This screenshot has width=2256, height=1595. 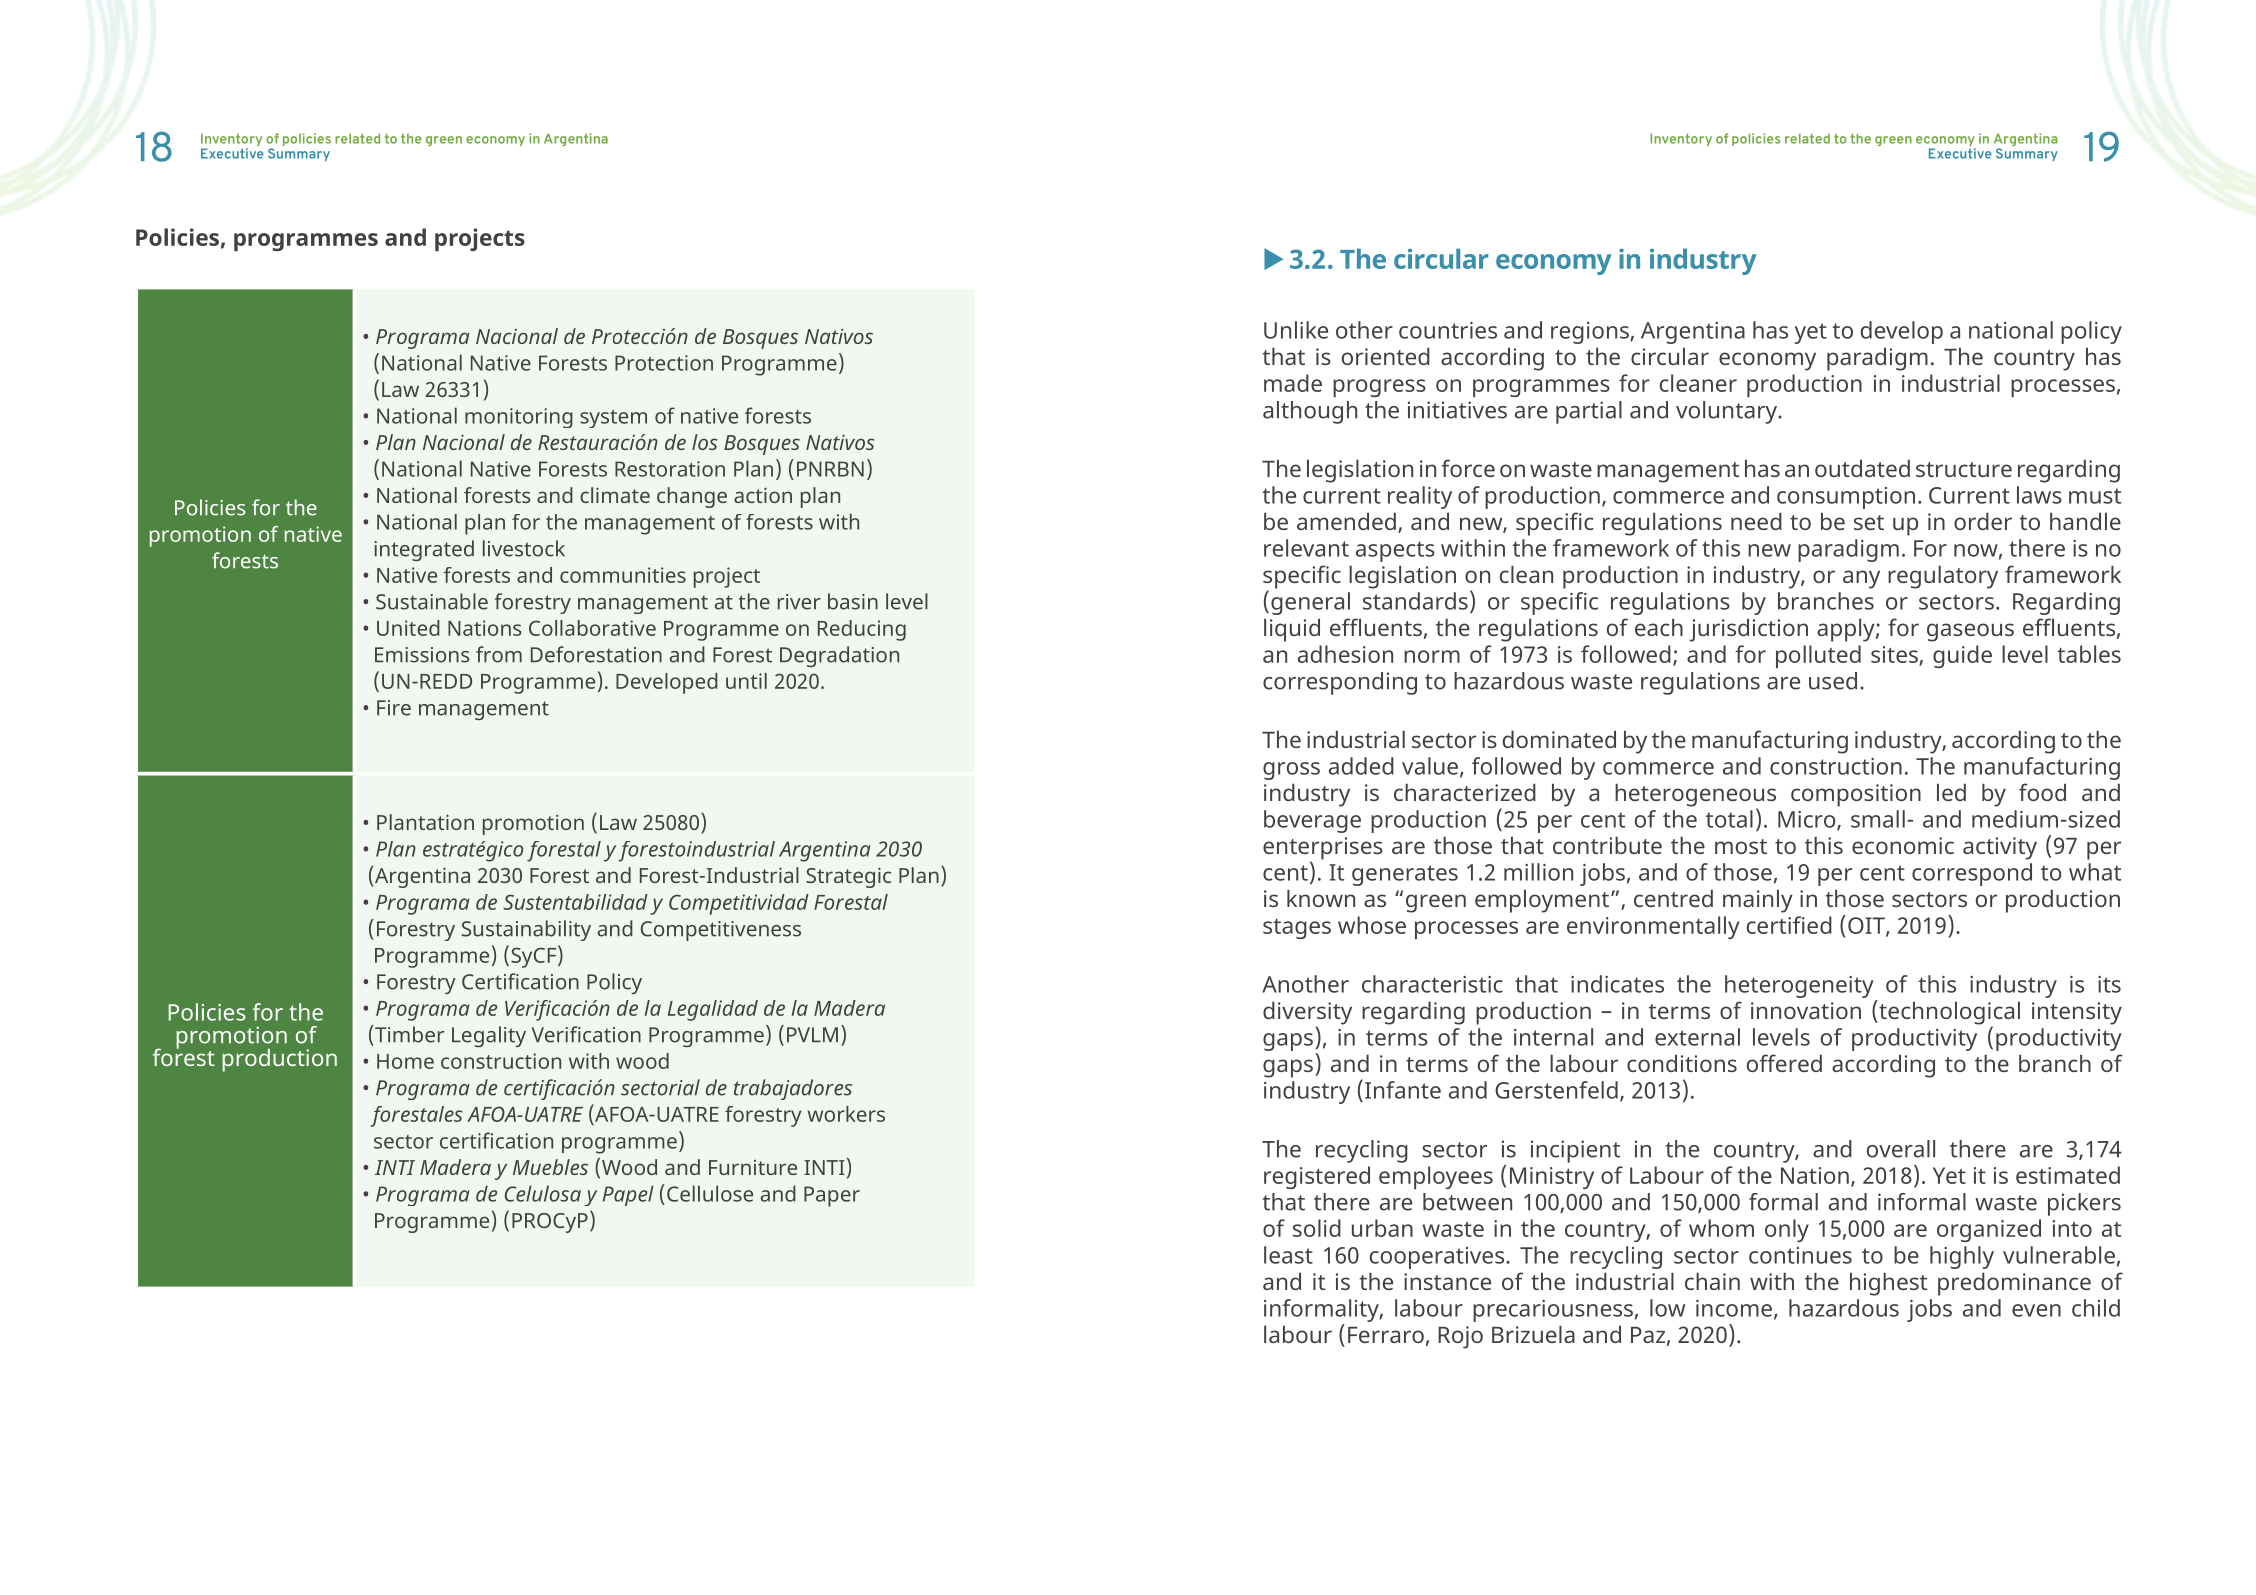 What do you see at coordinates (664, 363) in the screenshot?
I see `Protection` at bounding box center [664, 363].
